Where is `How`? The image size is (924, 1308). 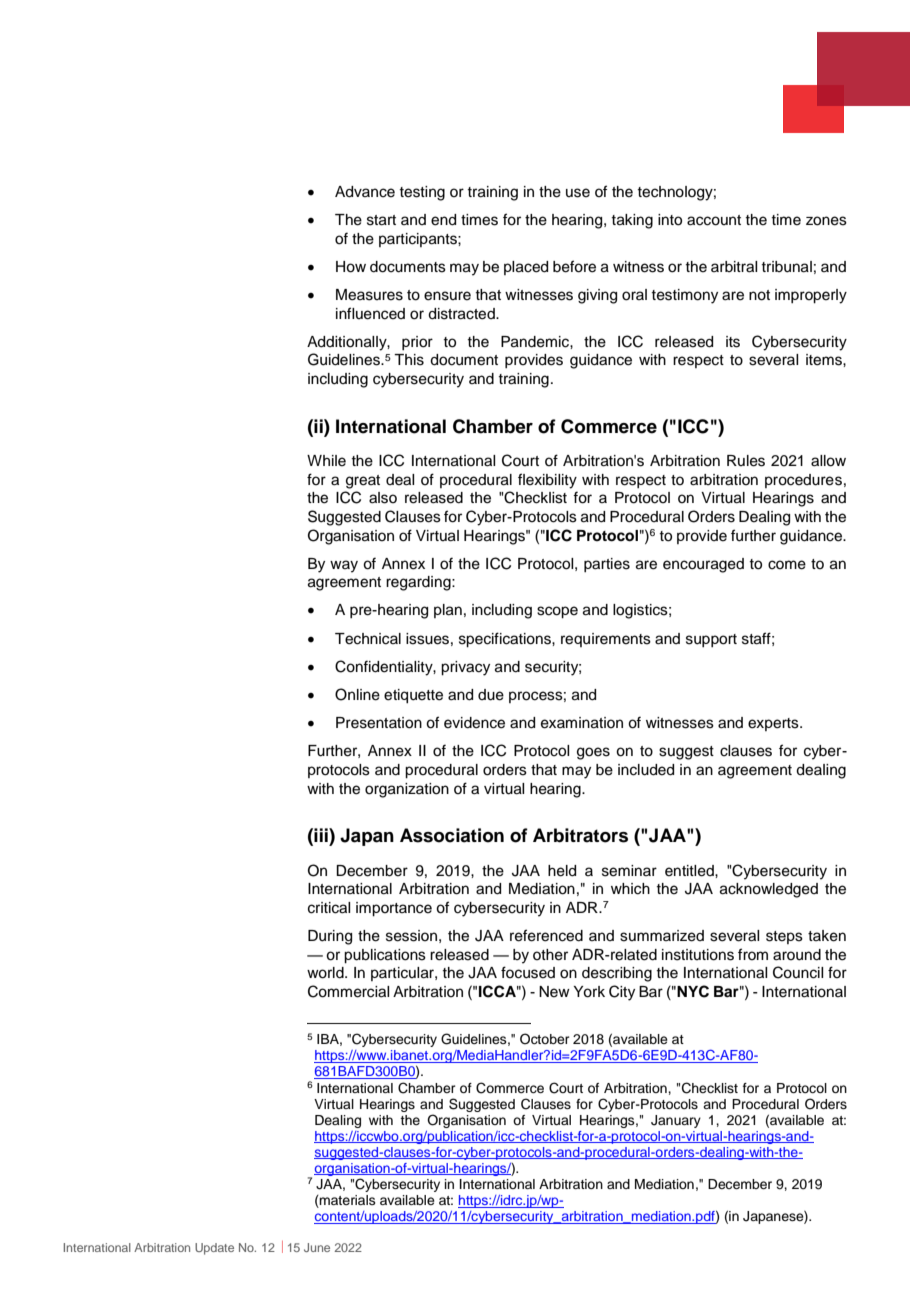 How is located at coordinates (351, 267).
